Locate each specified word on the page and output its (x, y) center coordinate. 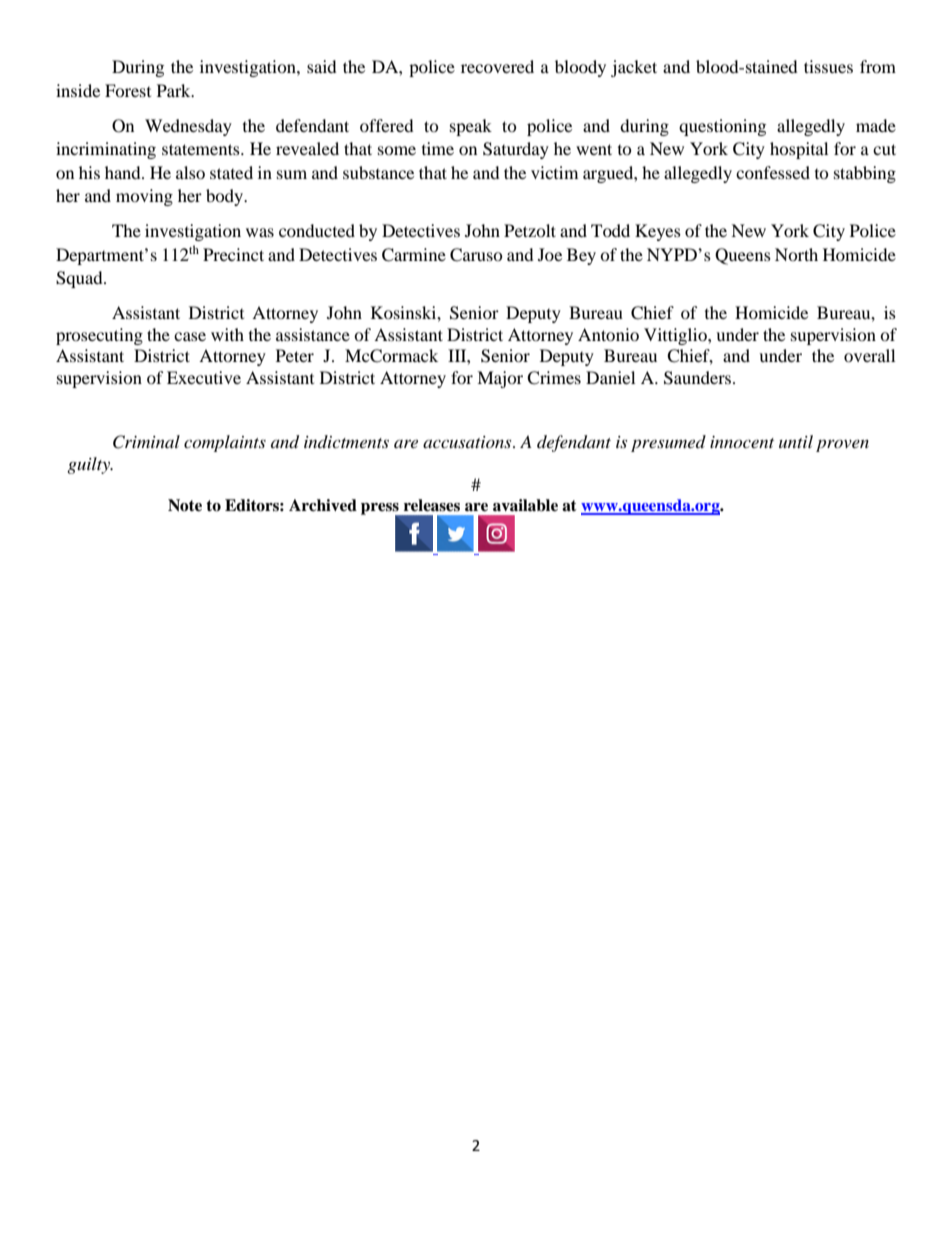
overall (869, 355)
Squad (80, 279)
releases (432, 505)
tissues (828, 66)
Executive (204, 377)
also (190, 172)
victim (554, 172)
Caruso (476, 255)
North (796, 254)
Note (185, 505)
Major (500, 379)
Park (175, 90)
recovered (497, 66)
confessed (773, 172)
